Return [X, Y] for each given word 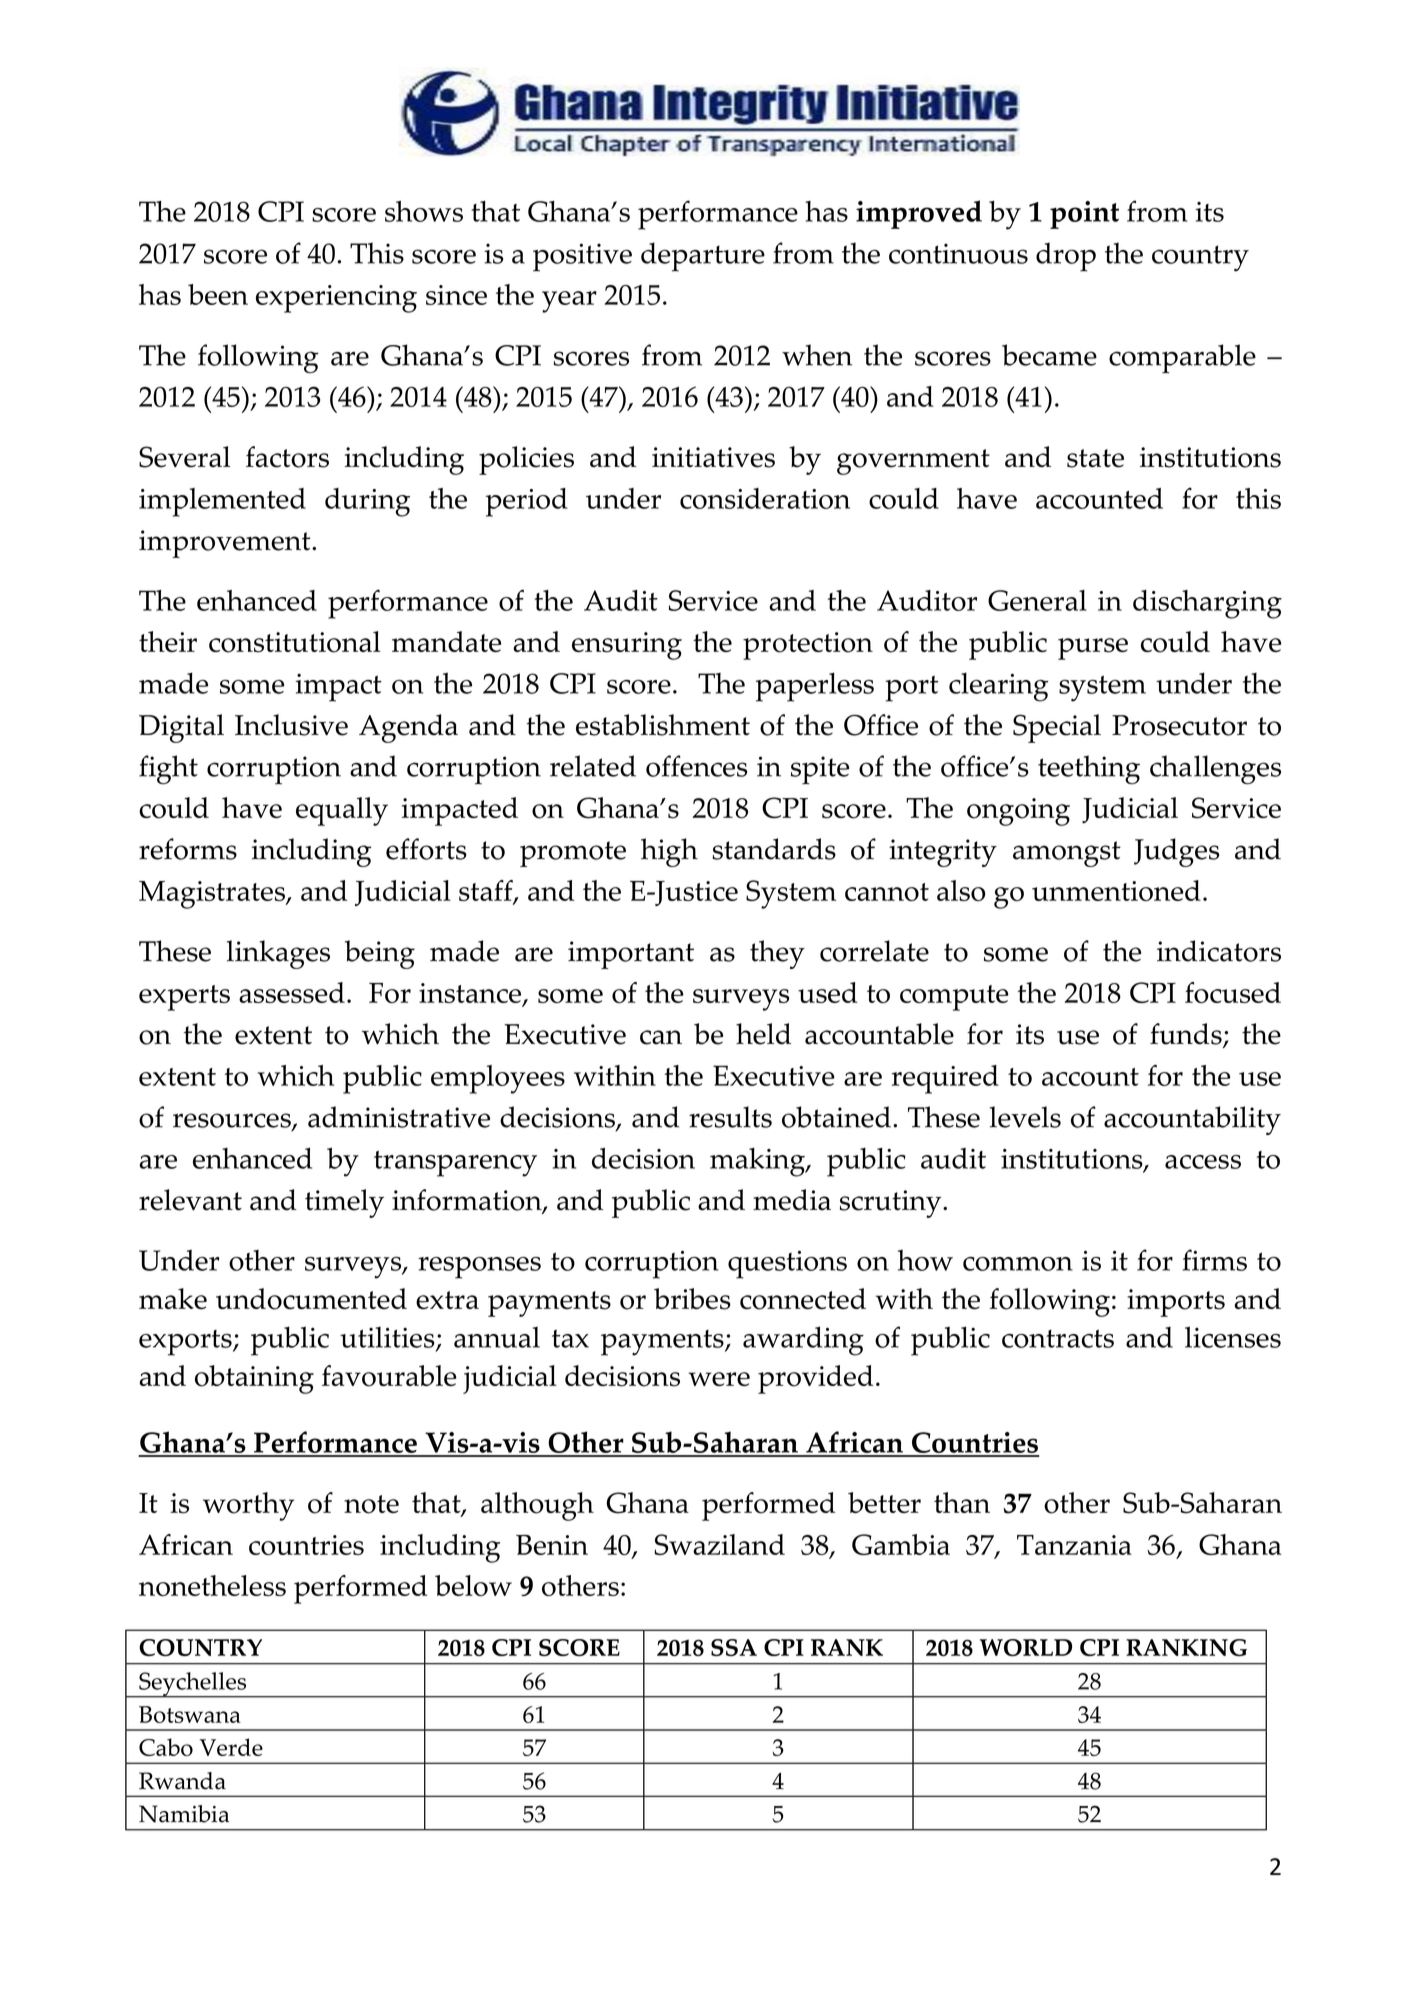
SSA [734, 1647]
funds [1187, 1035]
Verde [231, 1747]
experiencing [336, 299]
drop [1066, 257]
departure [703, 257]
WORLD [1026, 1647]
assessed [292, 992]
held [763, 1034]
